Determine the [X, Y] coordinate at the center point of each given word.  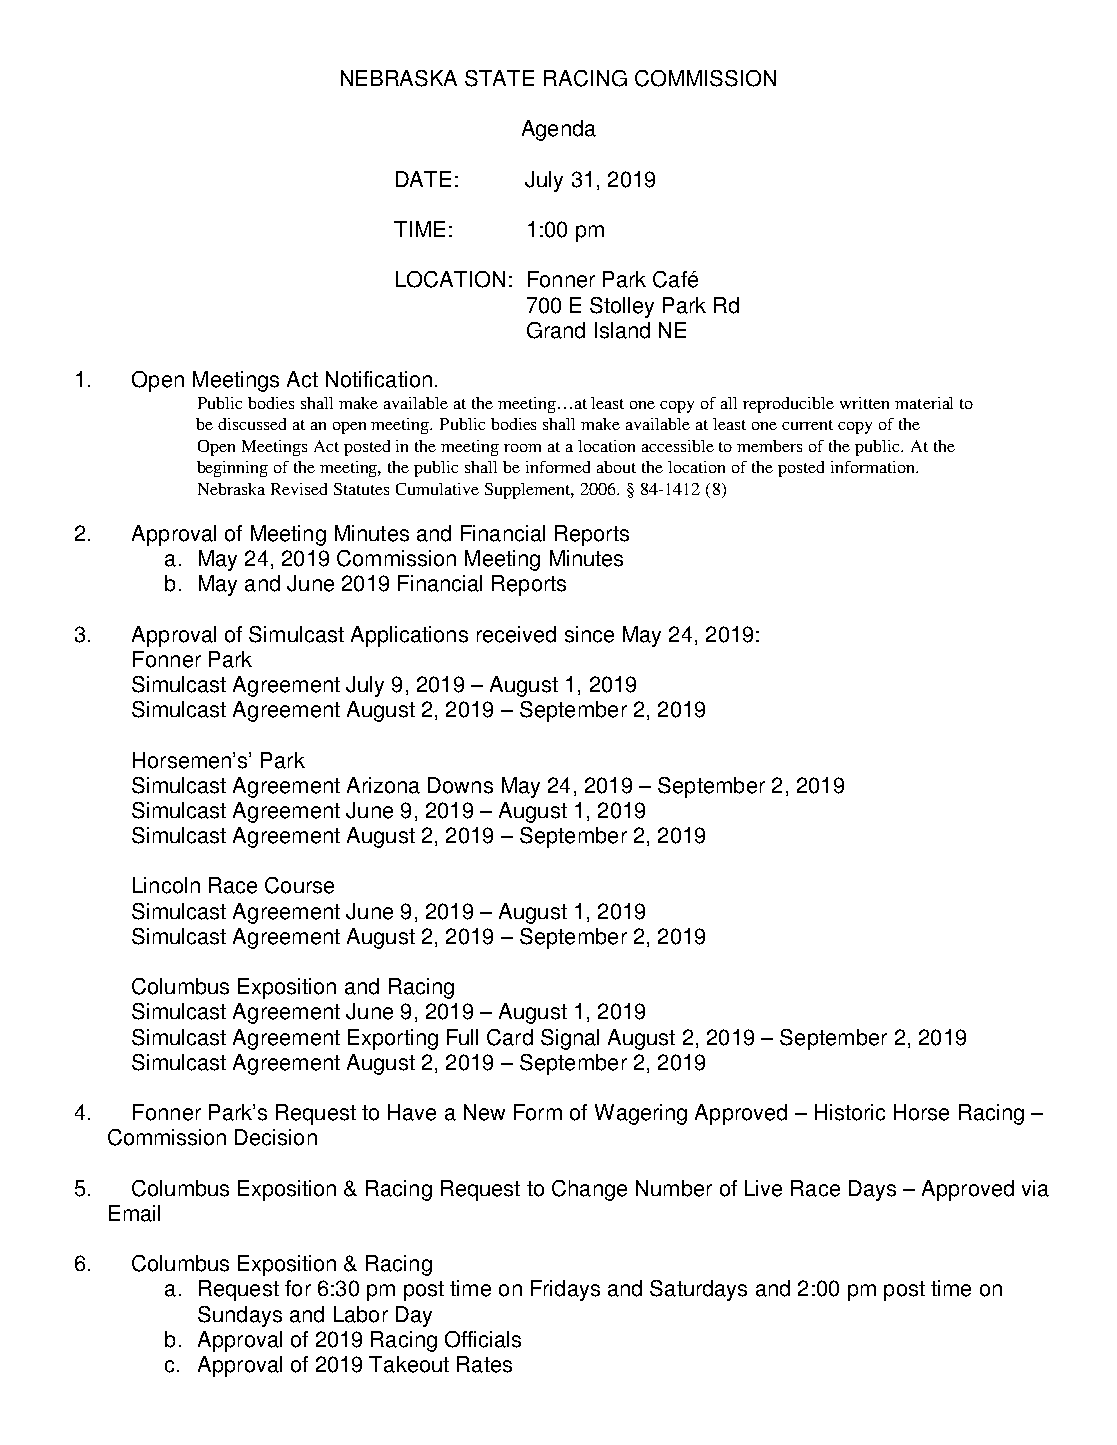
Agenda [559, 130]
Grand [556, 330]
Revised [299, 489]
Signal [570, 1039]
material [924, 403]
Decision [276, 1137]
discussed [252, 424]
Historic [850, 1112]
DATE [423, 179]
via [1035, 1188]
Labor [361, 1314]
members [769, 446]
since [589, 634]
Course [299, 885]
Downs [460, 785]
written [864, 403]
